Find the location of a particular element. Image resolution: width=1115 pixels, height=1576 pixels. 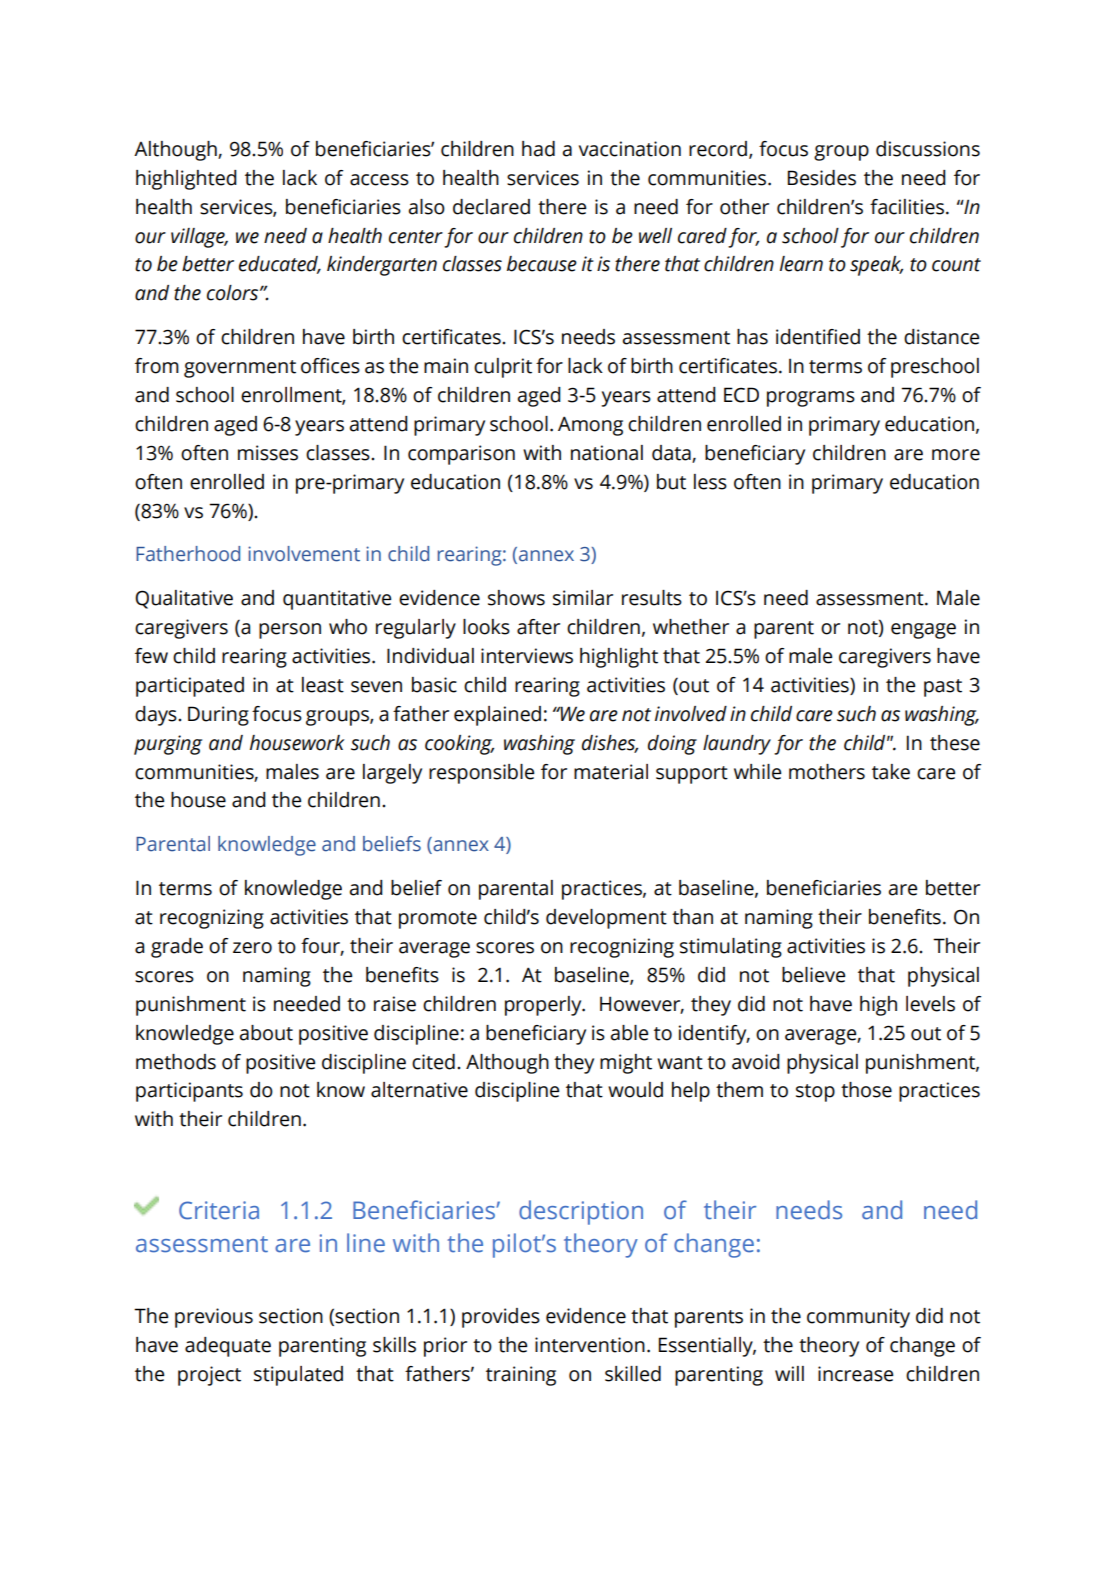

educated is located at coordinates (280, 265).
